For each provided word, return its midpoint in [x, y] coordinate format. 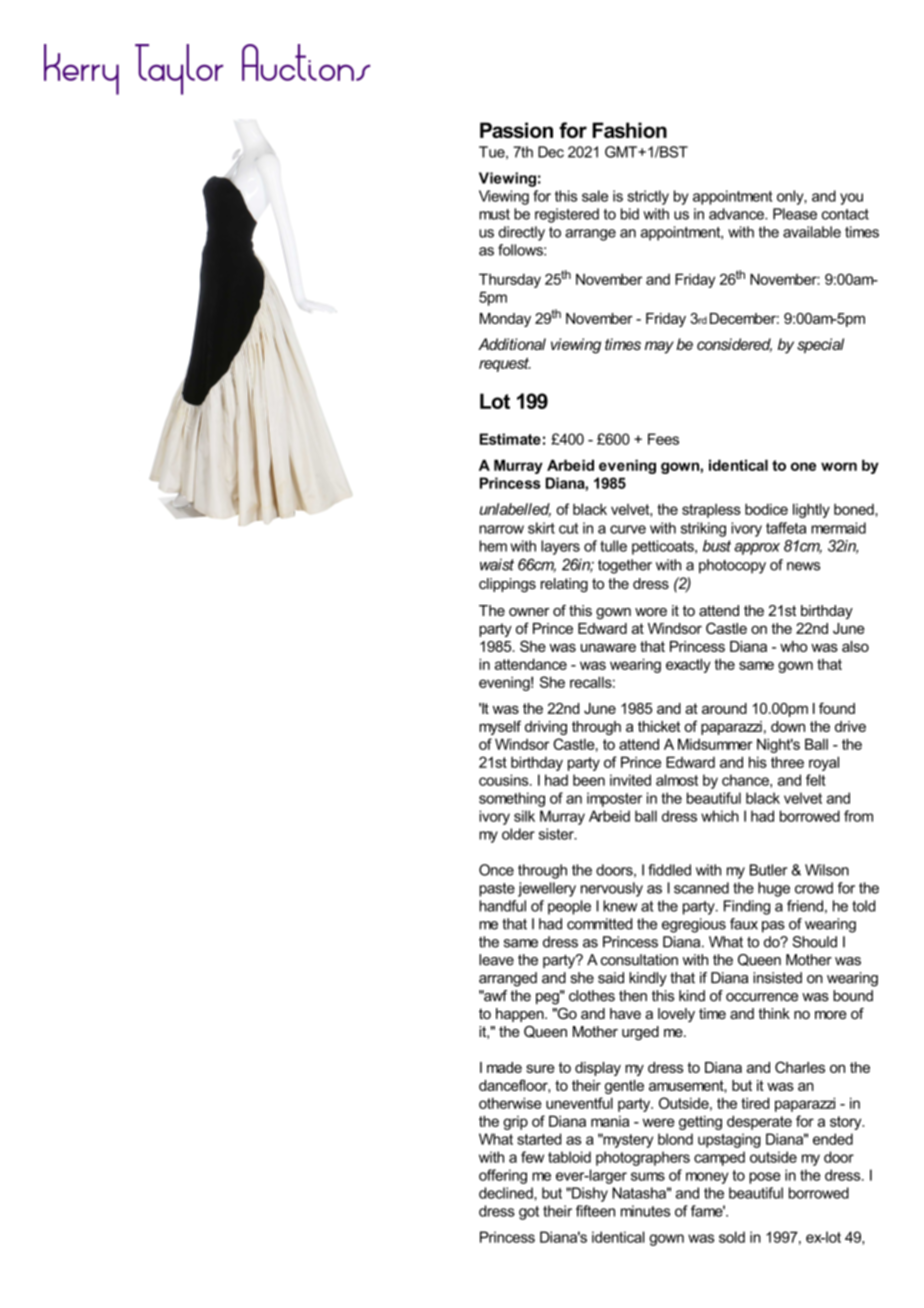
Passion [516, 130]
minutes [645, 1211]
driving [546, 728]
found [837, 708]
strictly [648, 197]
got [529, 1213]
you [851, 199]
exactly [688, 665]
